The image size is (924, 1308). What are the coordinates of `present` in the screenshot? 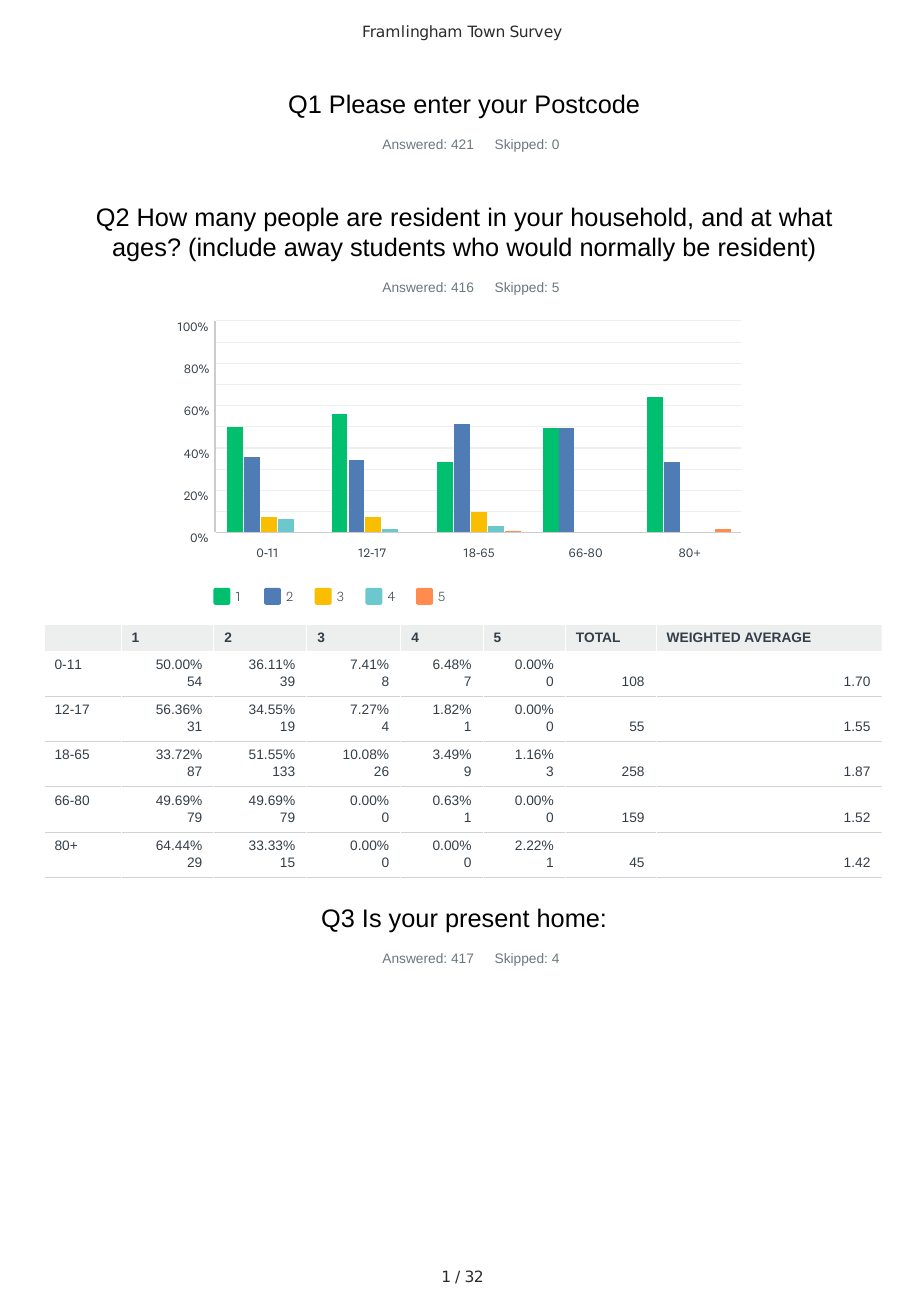 It's located at (488, 921).
